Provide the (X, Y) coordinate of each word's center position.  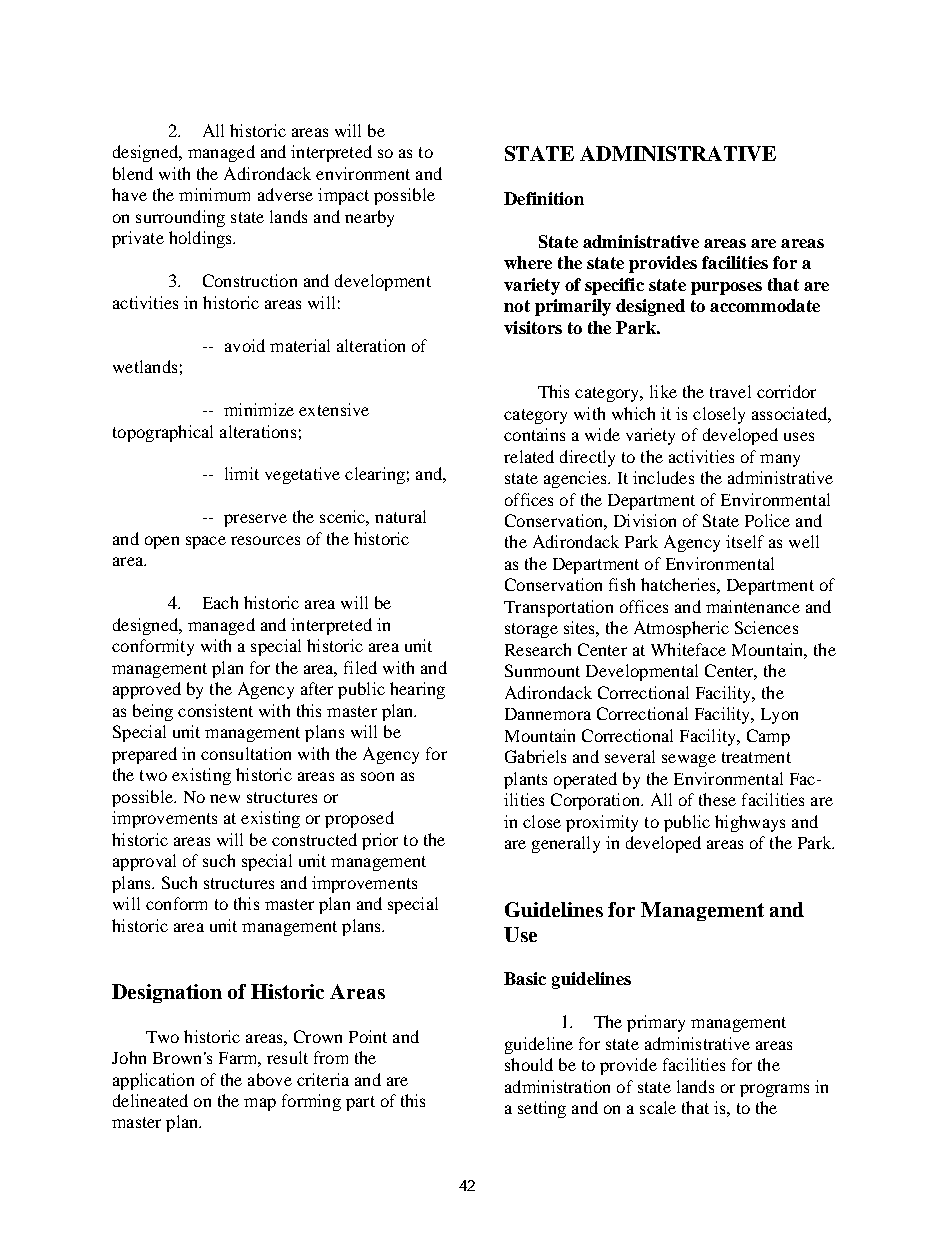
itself (745, 541)
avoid (245, 345)
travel (730, 391)
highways (750, 823)
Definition (544, 198)
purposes (726, 288)
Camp (768, 737)
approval (144, 862)
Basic (525, 978)
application (153, 1081)
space (206, 542)
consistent (215, 710)
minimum (214, 194)
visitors (533, 327)
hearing (417, 690)
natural (400, 516)
